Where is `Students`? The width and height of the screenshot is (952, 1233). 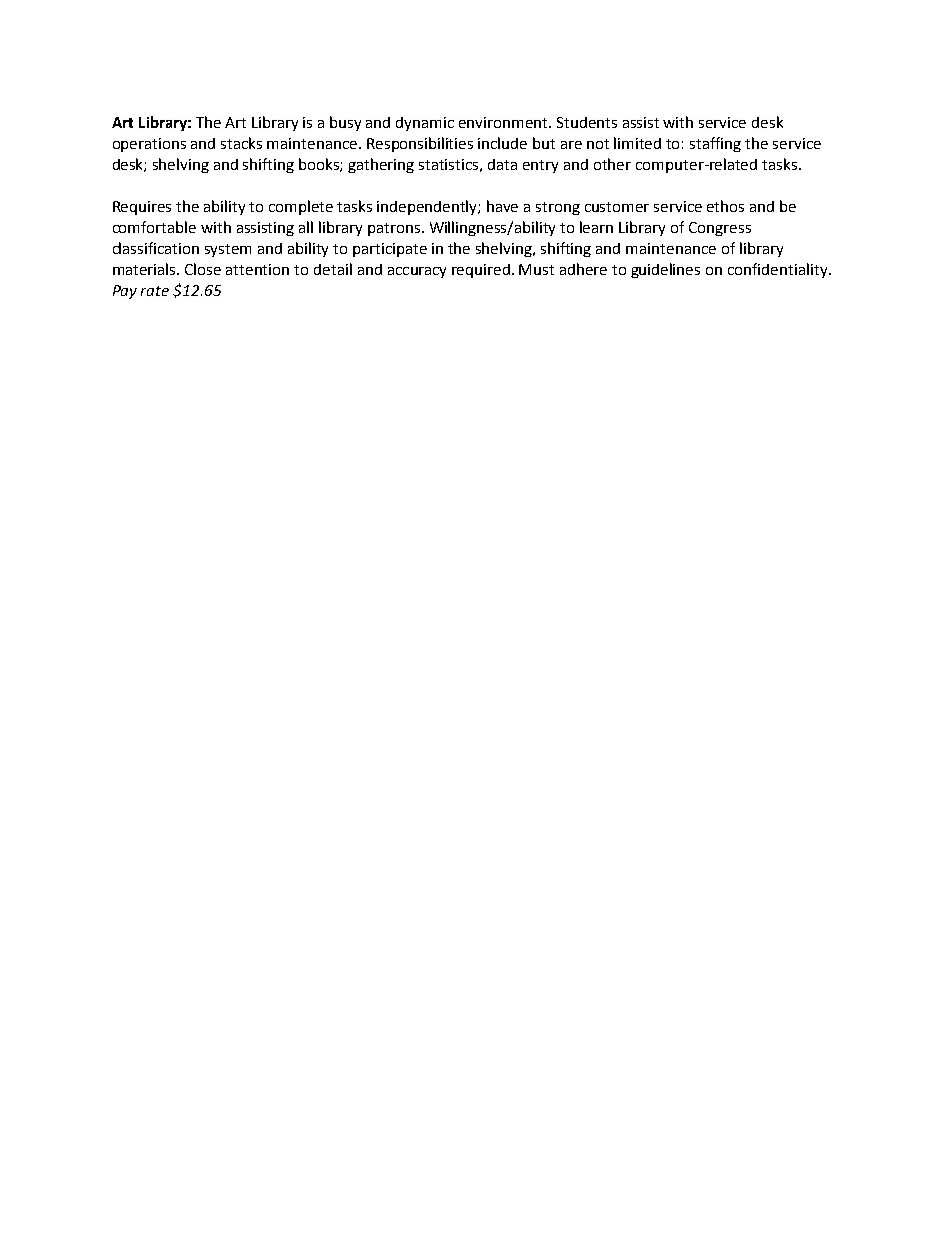
Students is located at coordinates (587, 122).
